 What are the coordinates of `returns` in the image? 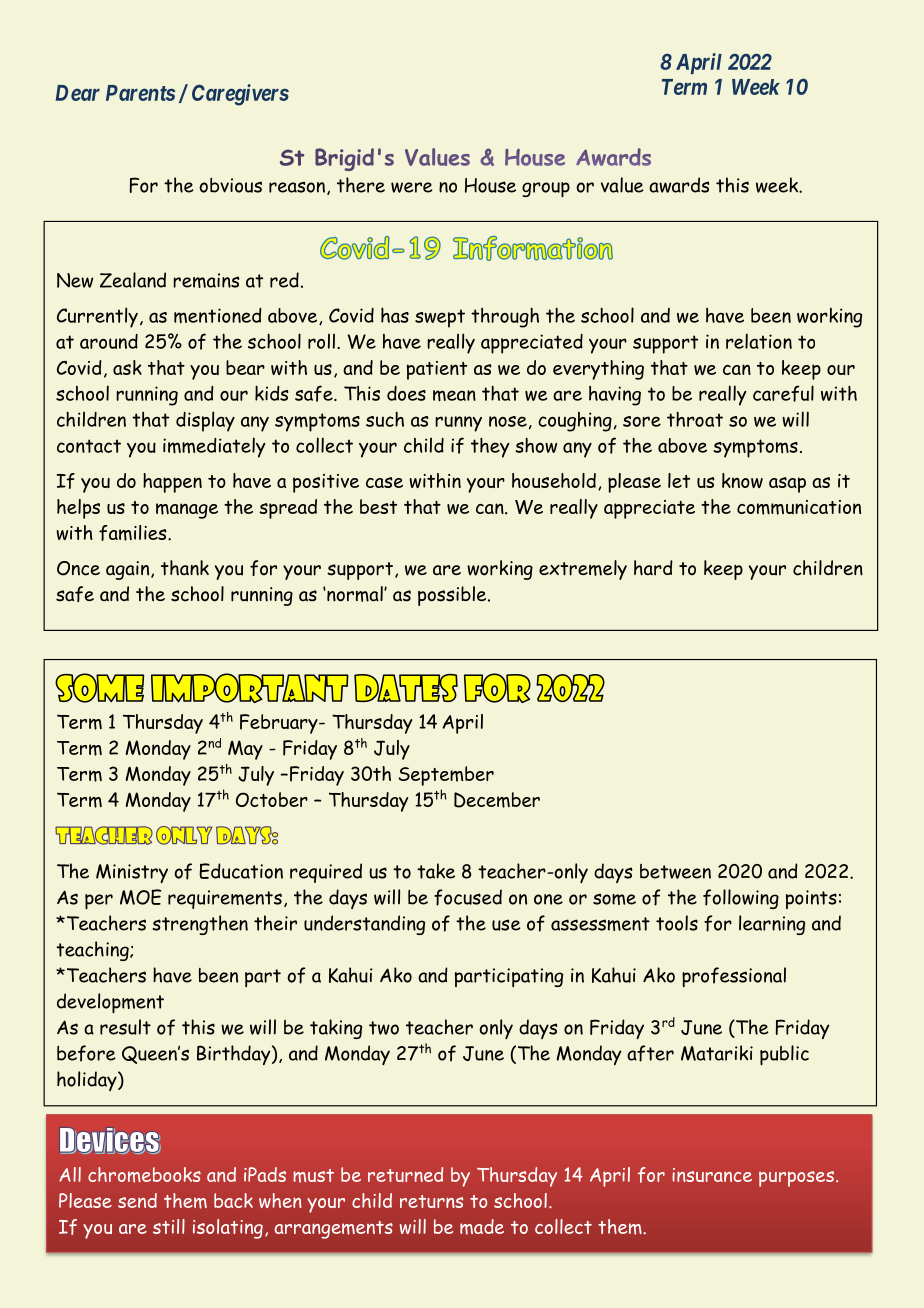 It's located at (431, 1201).
